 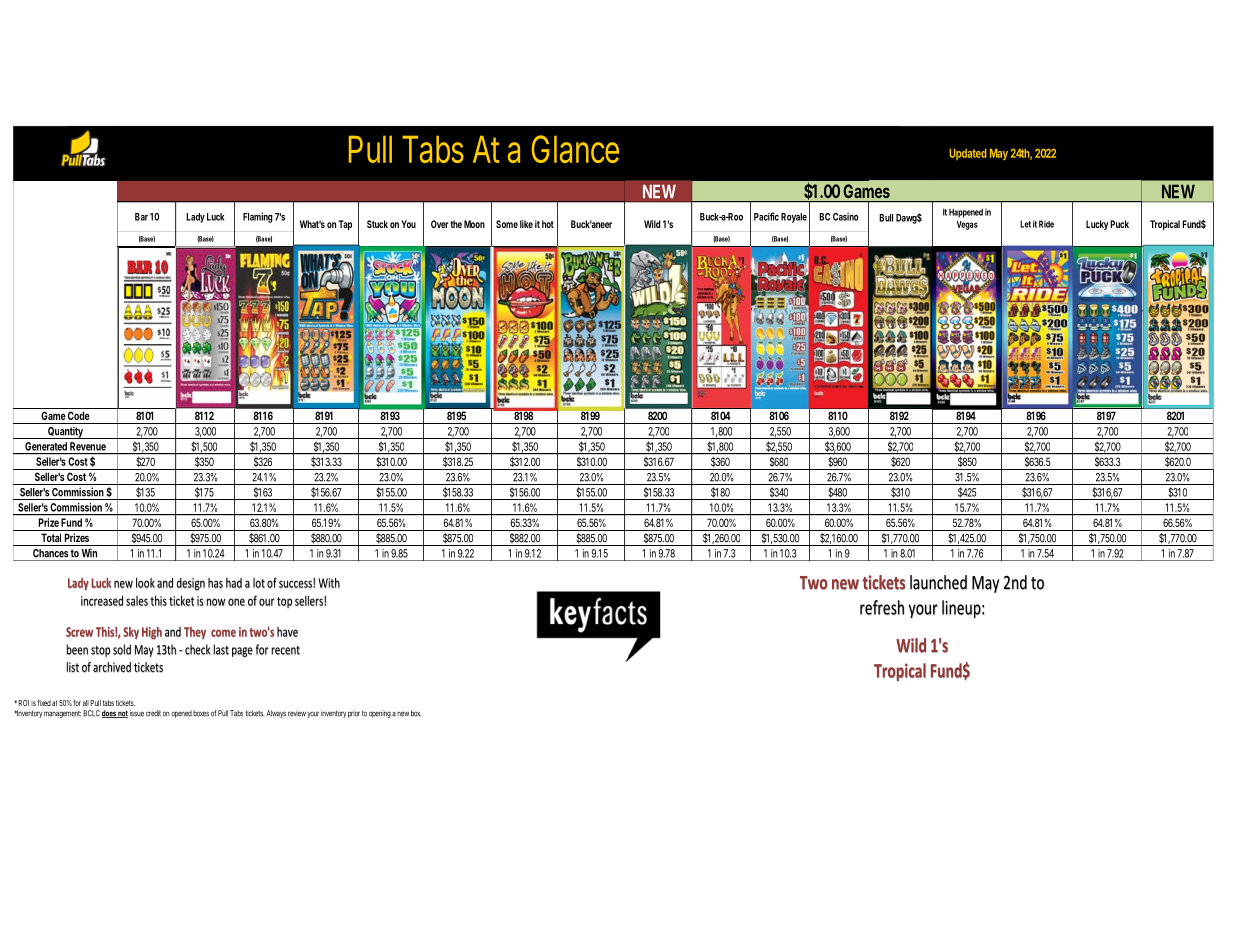 I want to click on Updated, so click(x=968, y=154).
